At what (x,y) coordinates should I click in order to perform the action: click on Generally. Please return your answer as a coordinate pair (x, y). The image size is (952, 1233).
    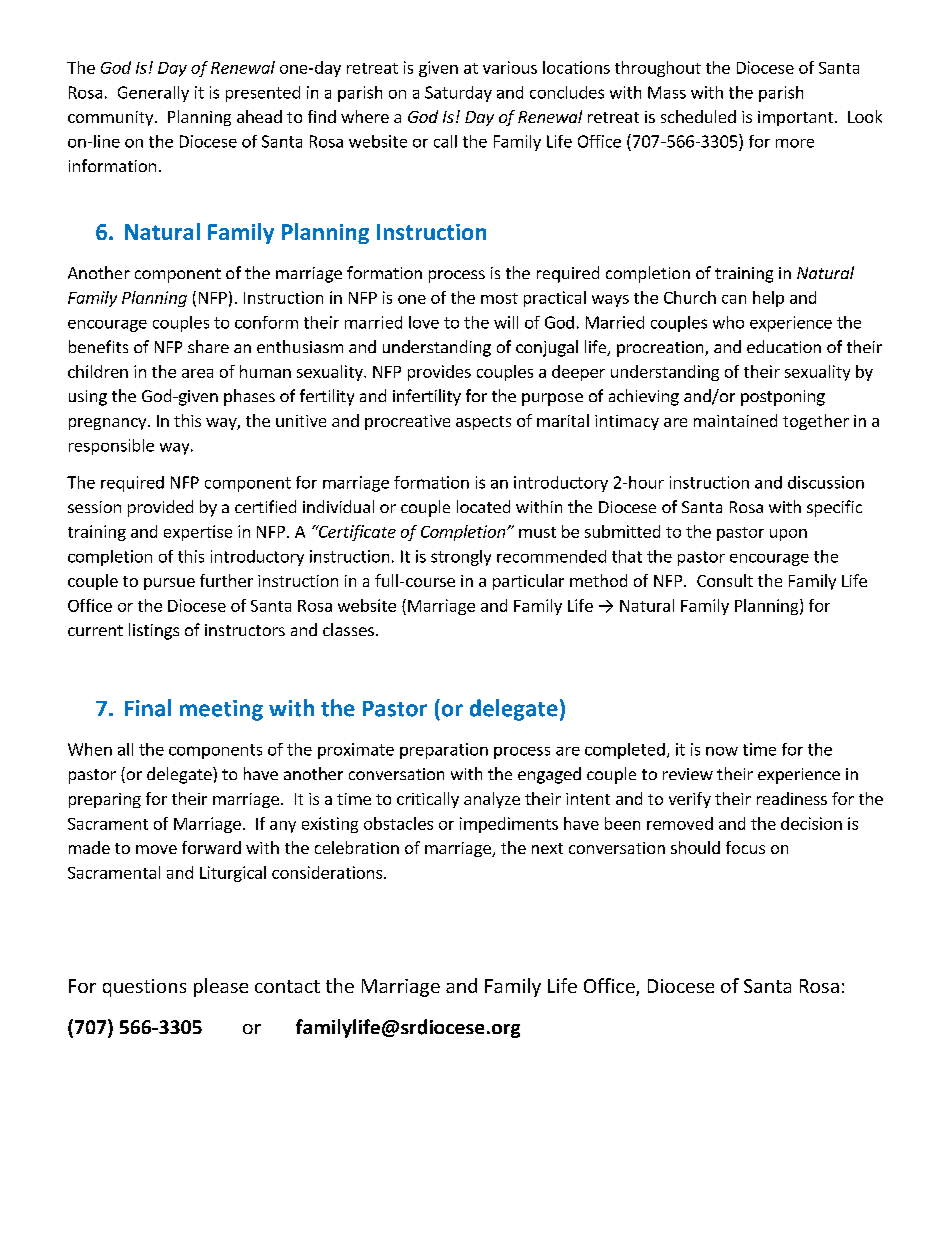
    Looking at the image, I should click on (153, 94).
